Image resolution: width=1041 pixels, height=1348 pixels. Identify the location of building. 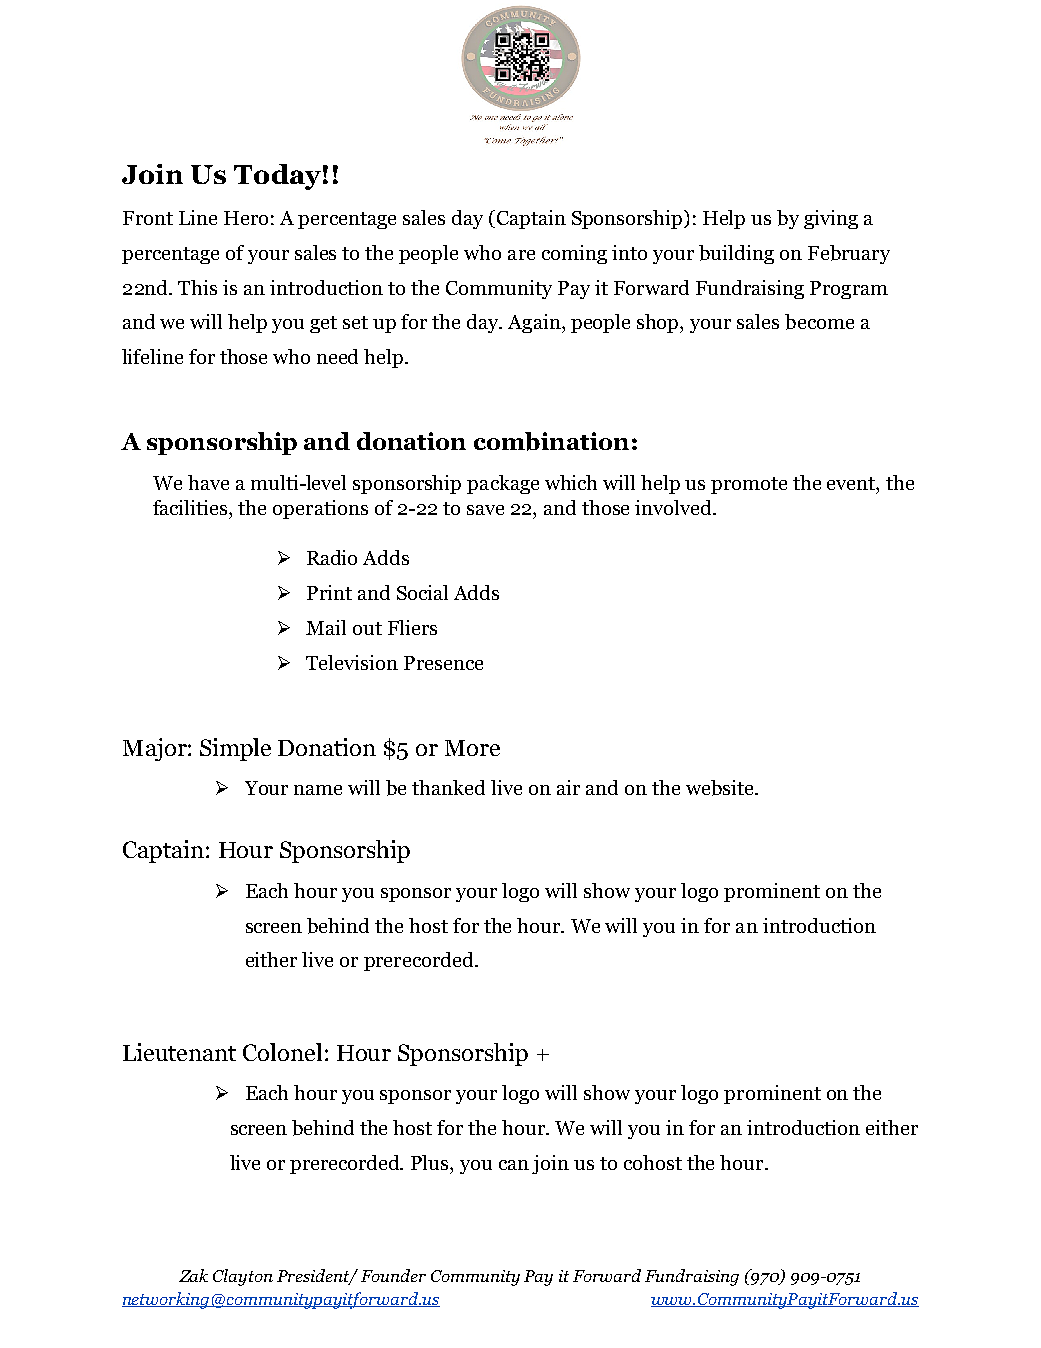
(736, 254).
